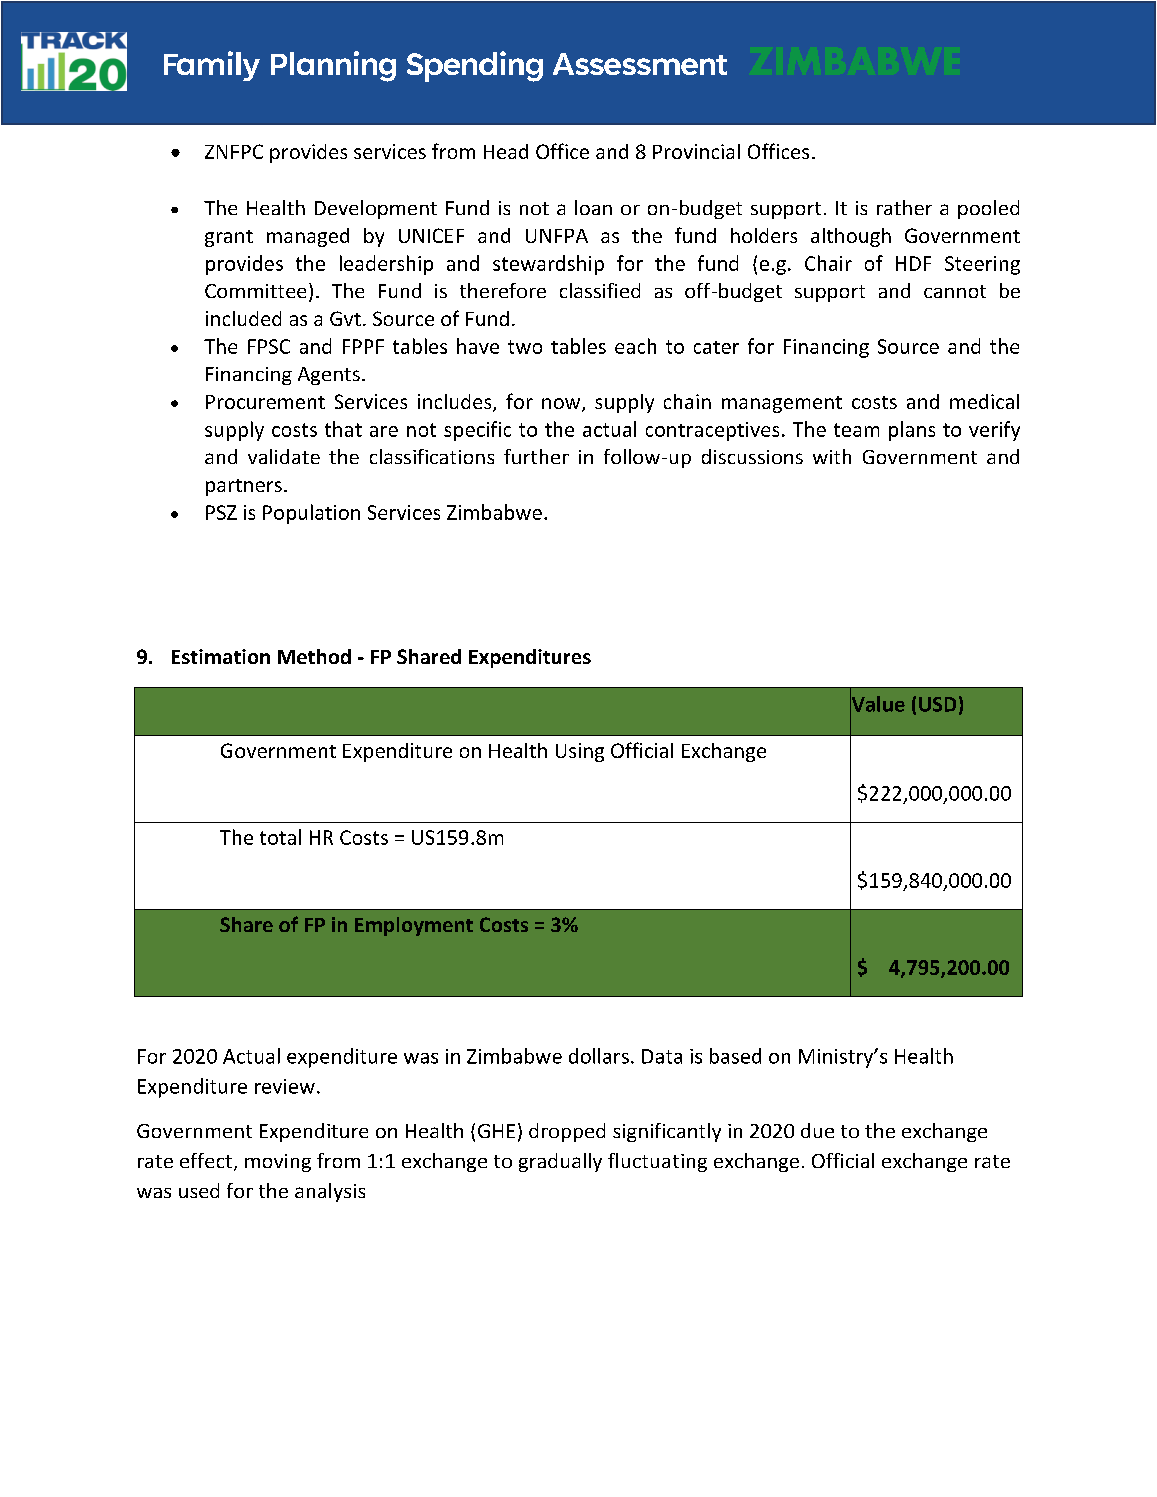 Image resolution: width=1157 pixels, height=1497 pixels. What do you see at coordinates (735, 1056) in the screenshot?
I see `based` at bounding box center [735, 1056].
